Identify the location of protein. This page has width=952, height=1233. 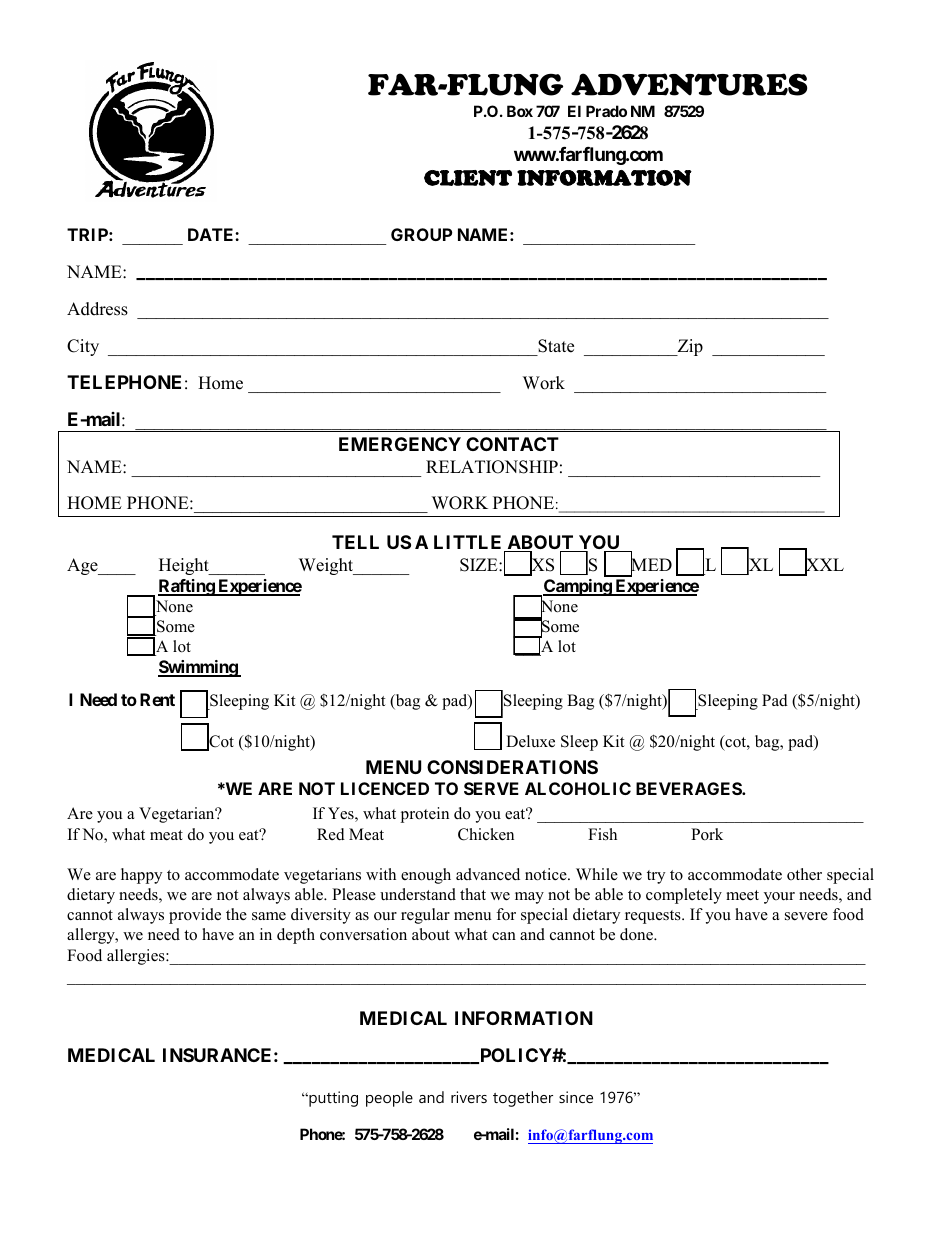
(424, 815).
